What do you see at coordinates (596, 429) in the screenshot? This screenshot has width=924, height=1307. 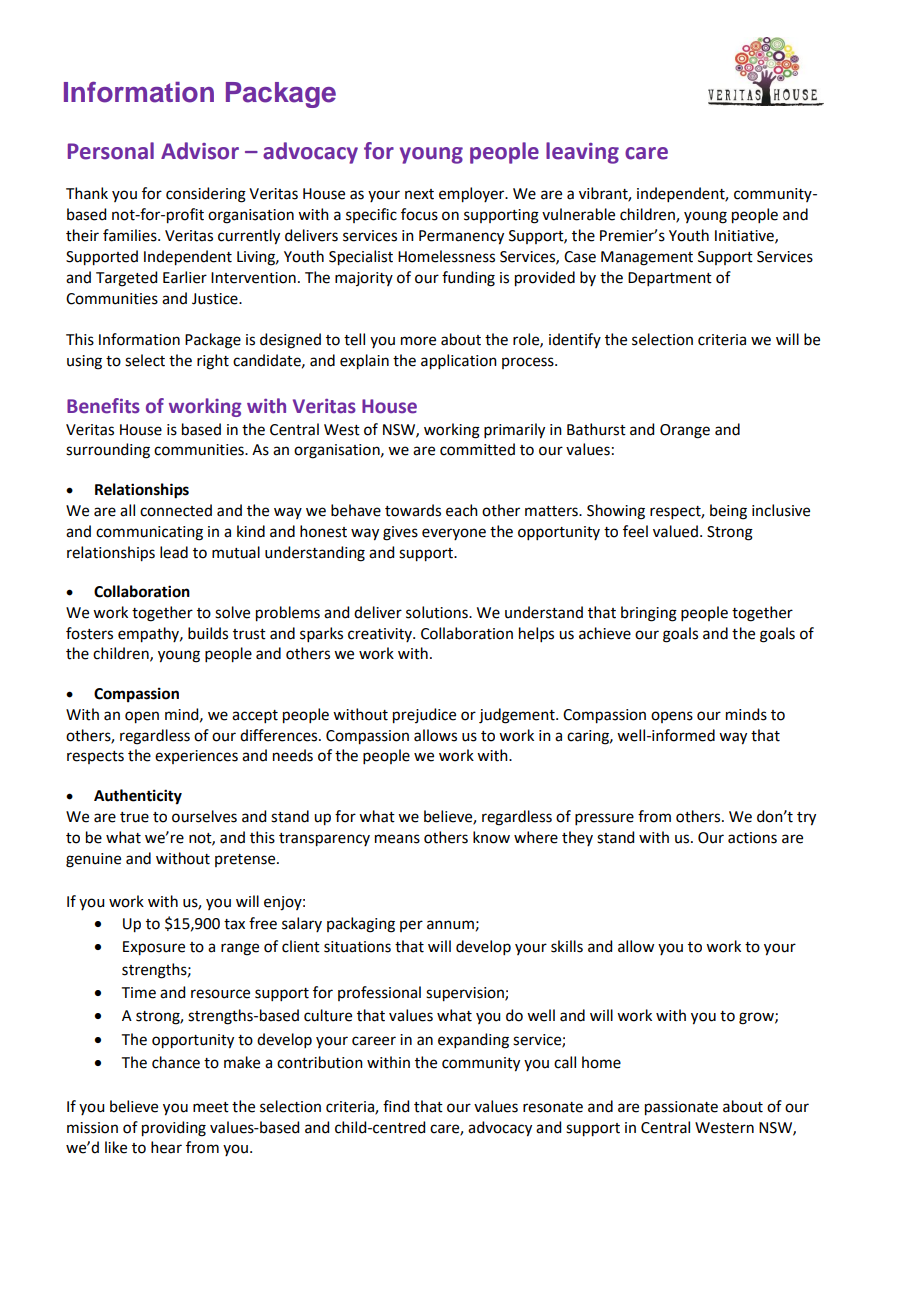 I see `Bathurst` at bounding box center [596, 429].
